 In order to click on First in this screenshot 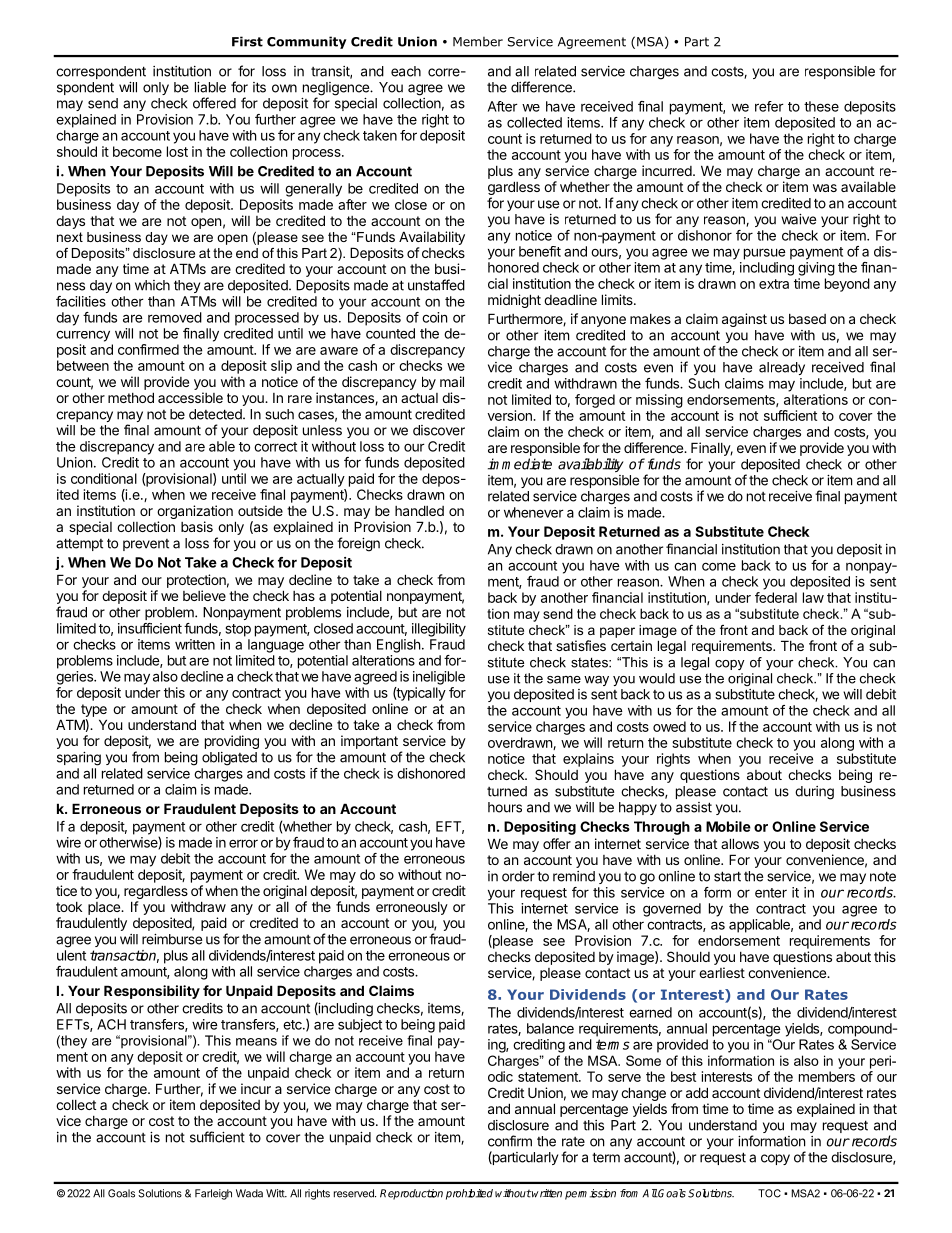, I will do `click(247, 41)`.
